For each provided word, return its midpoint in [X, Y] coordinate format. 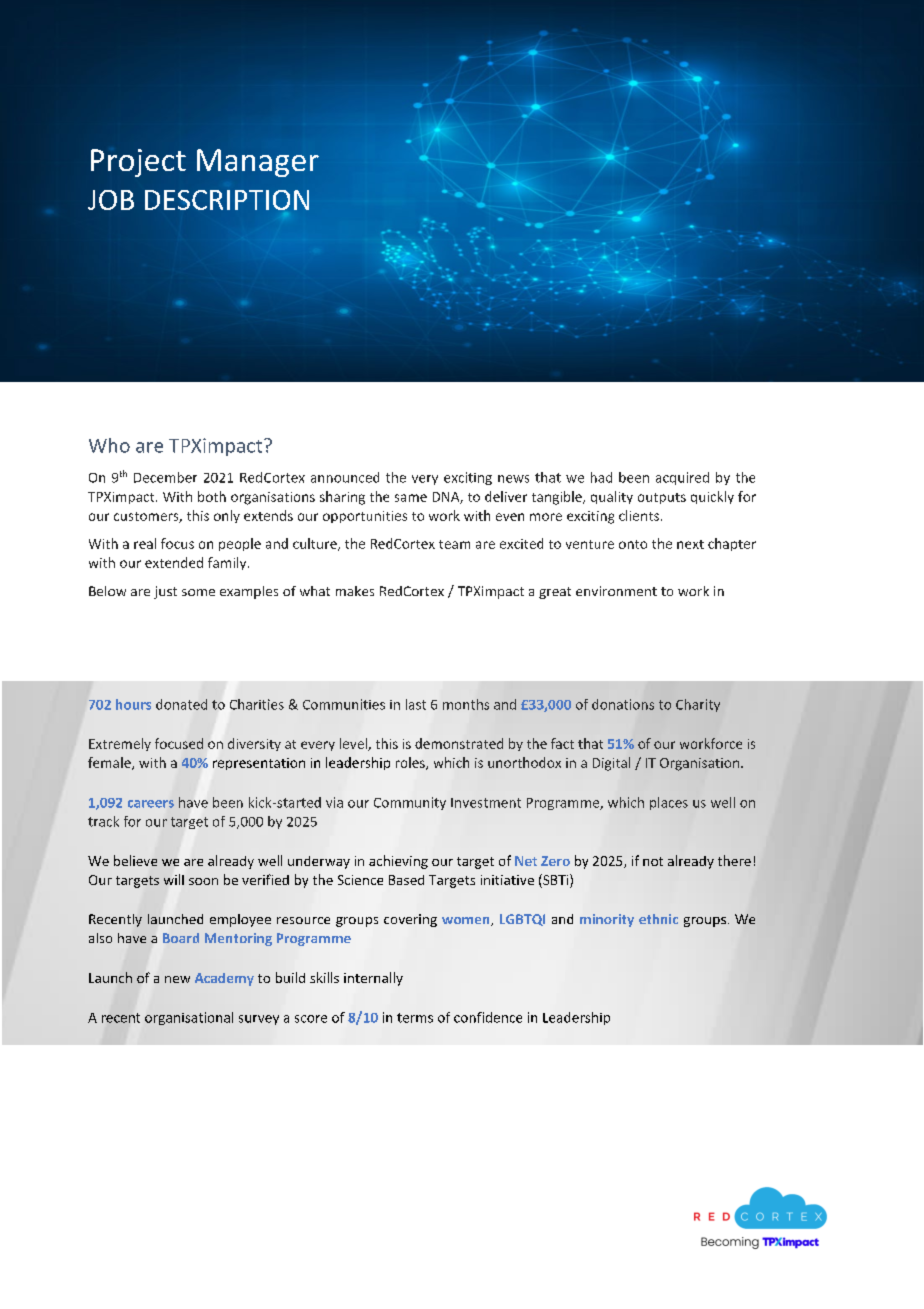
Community [410, 803]
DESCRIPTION [227, 200]
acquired [682, 478]
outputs [662, 498]
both [212, 496]
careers [151, 804]
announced [345, 477]
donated [181, 704]
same [411, 498]
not [653, 861]
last [416, 704]
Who [109, 445]
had [601, 477]
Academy [224, 979]
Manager [258, 163]
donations [623, 704]
